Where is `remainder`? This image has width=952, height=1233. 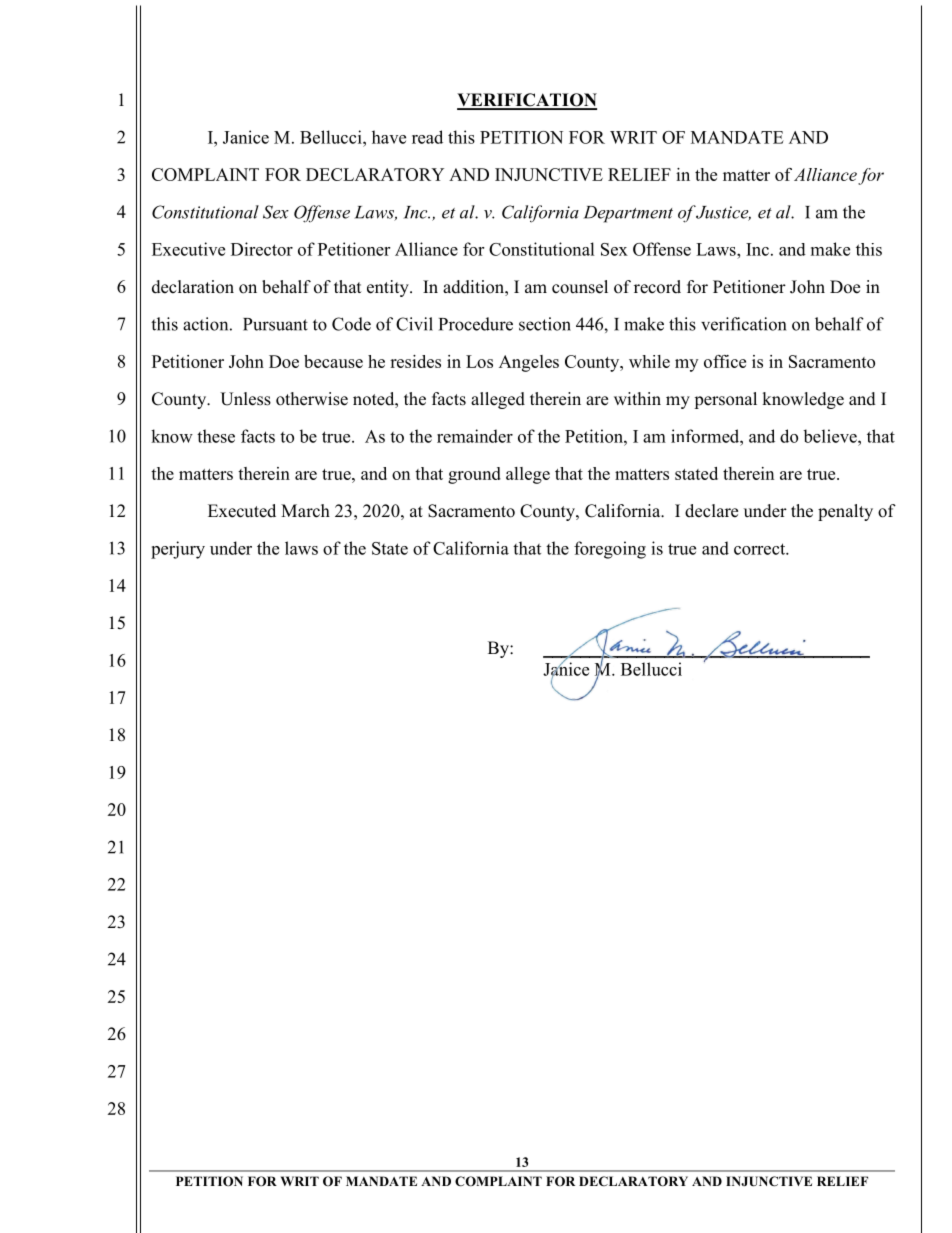
remainder is located at coordinates (475, 436).
